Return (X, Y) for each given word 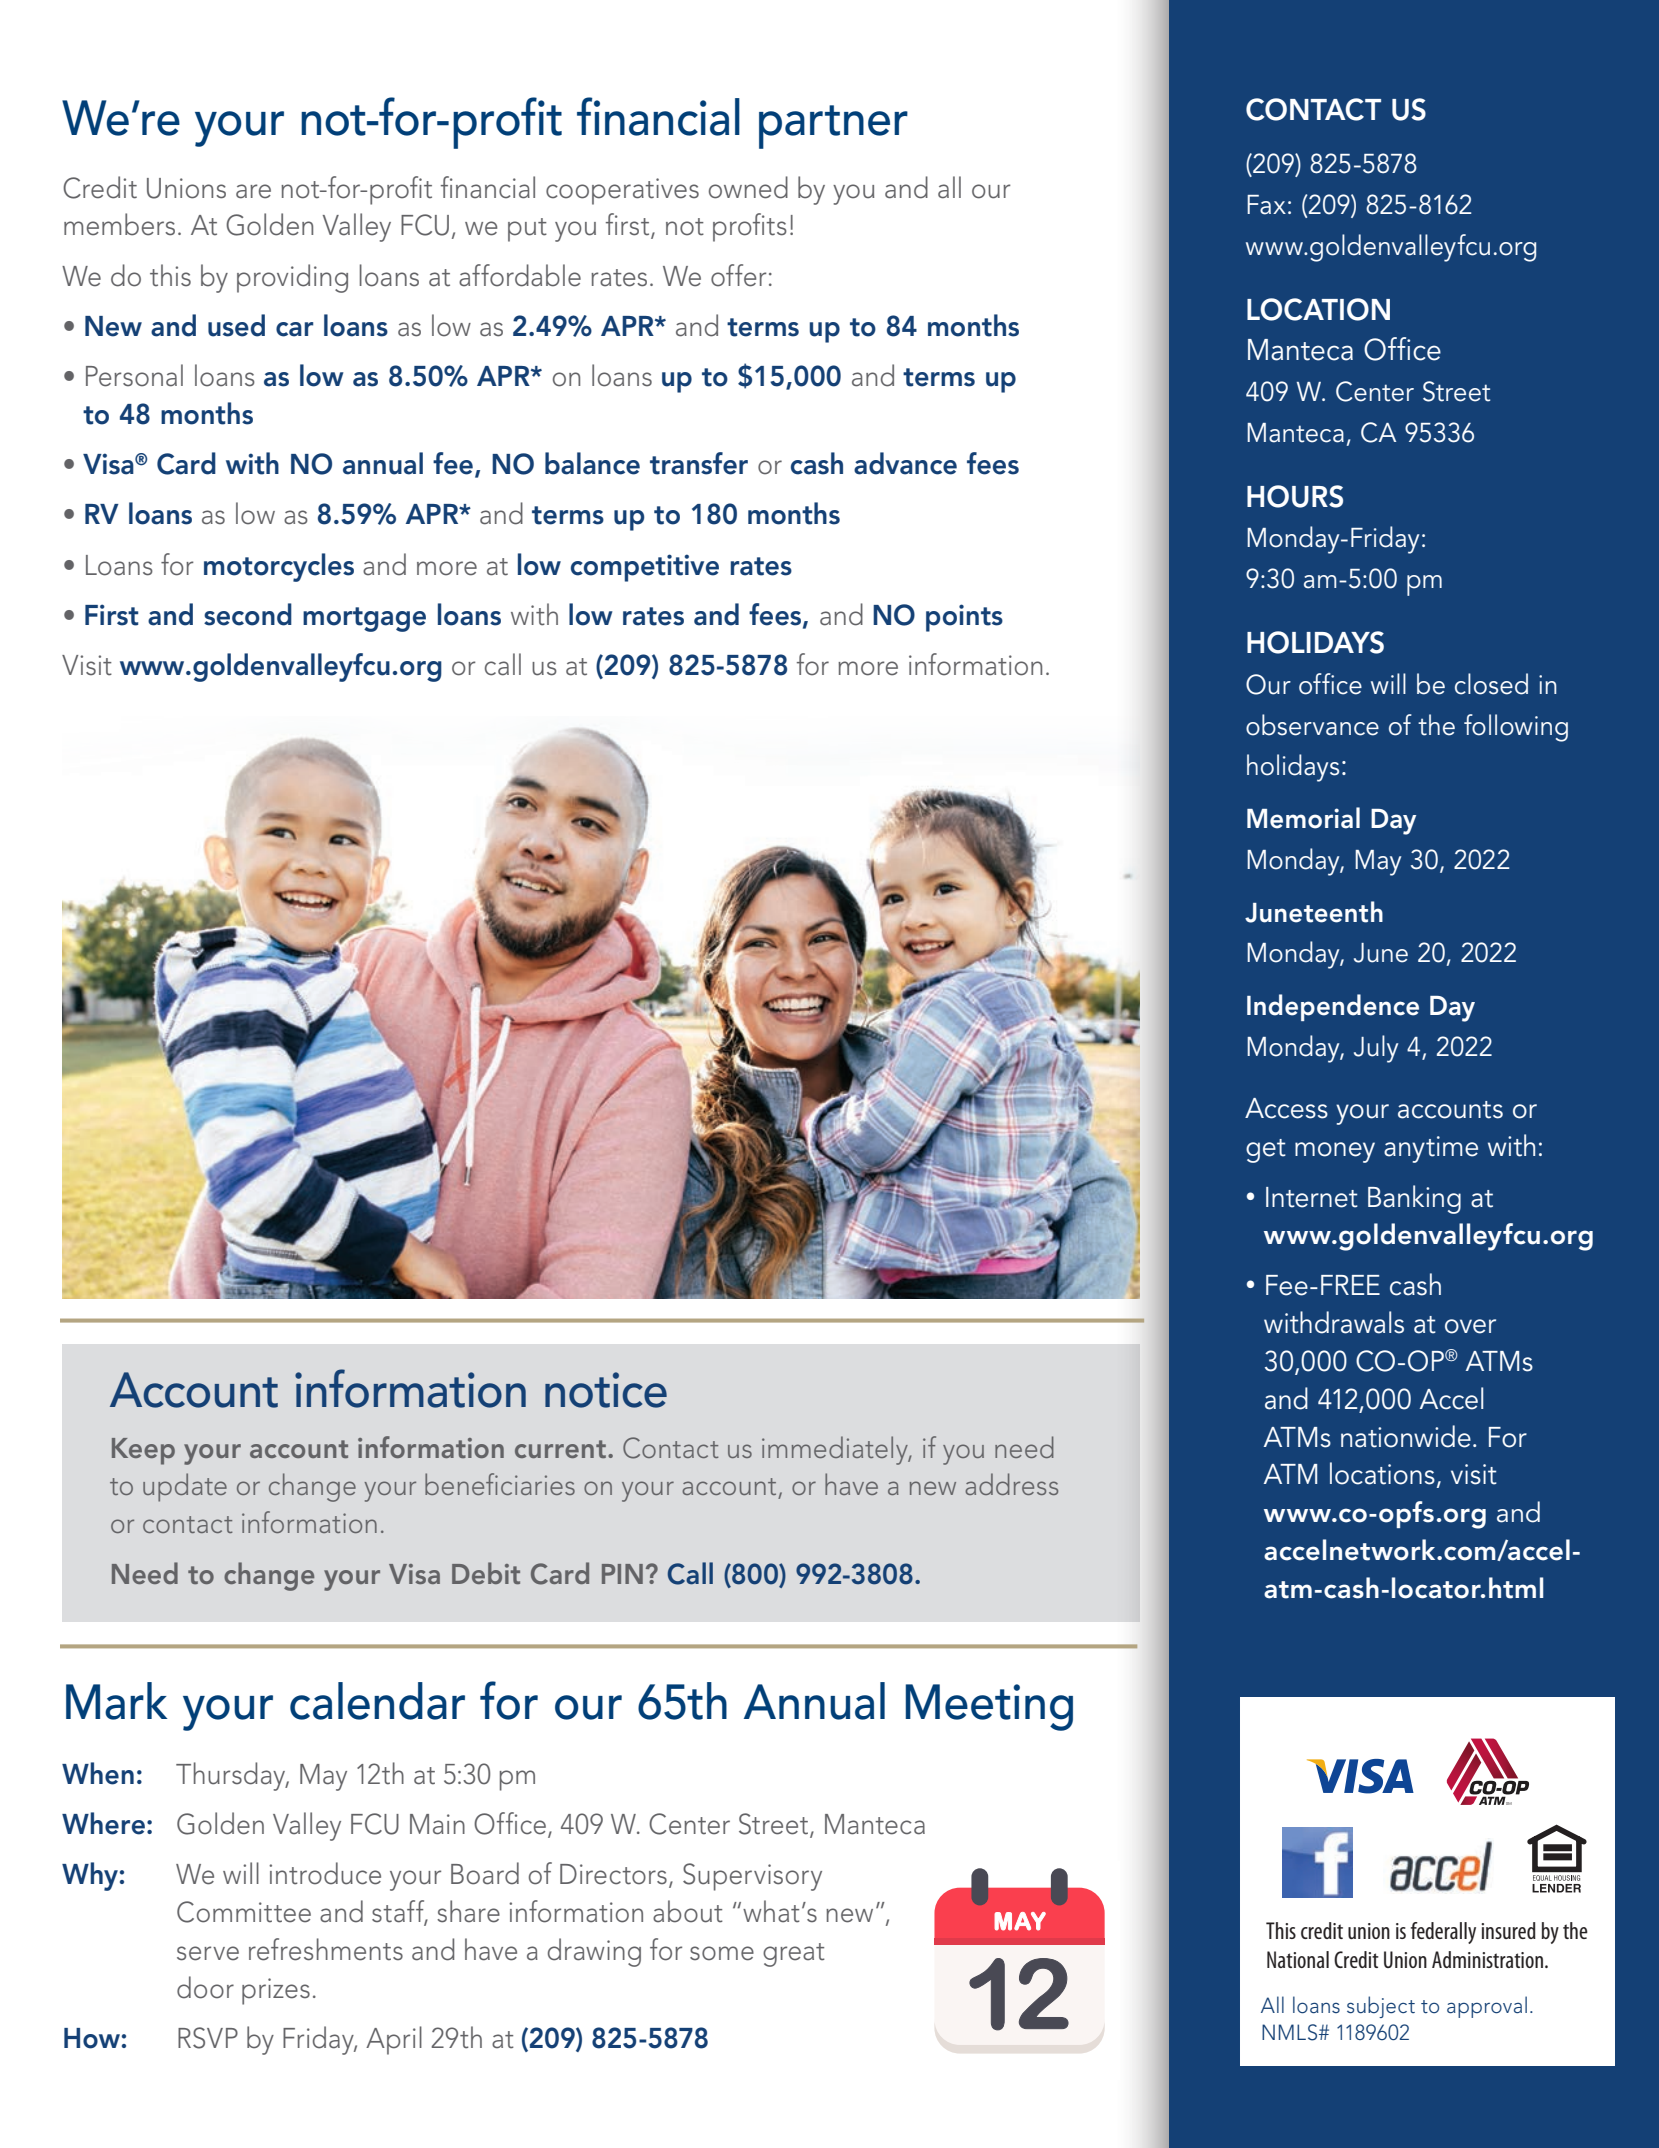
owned (748, 187)
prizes (276, 1991)
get (1266, 1151)
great (794, 1955)
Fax (1266, 205)
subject (1381, 2007)
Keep (143, 1451)
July (1376, 1049)
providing (292, 278)
